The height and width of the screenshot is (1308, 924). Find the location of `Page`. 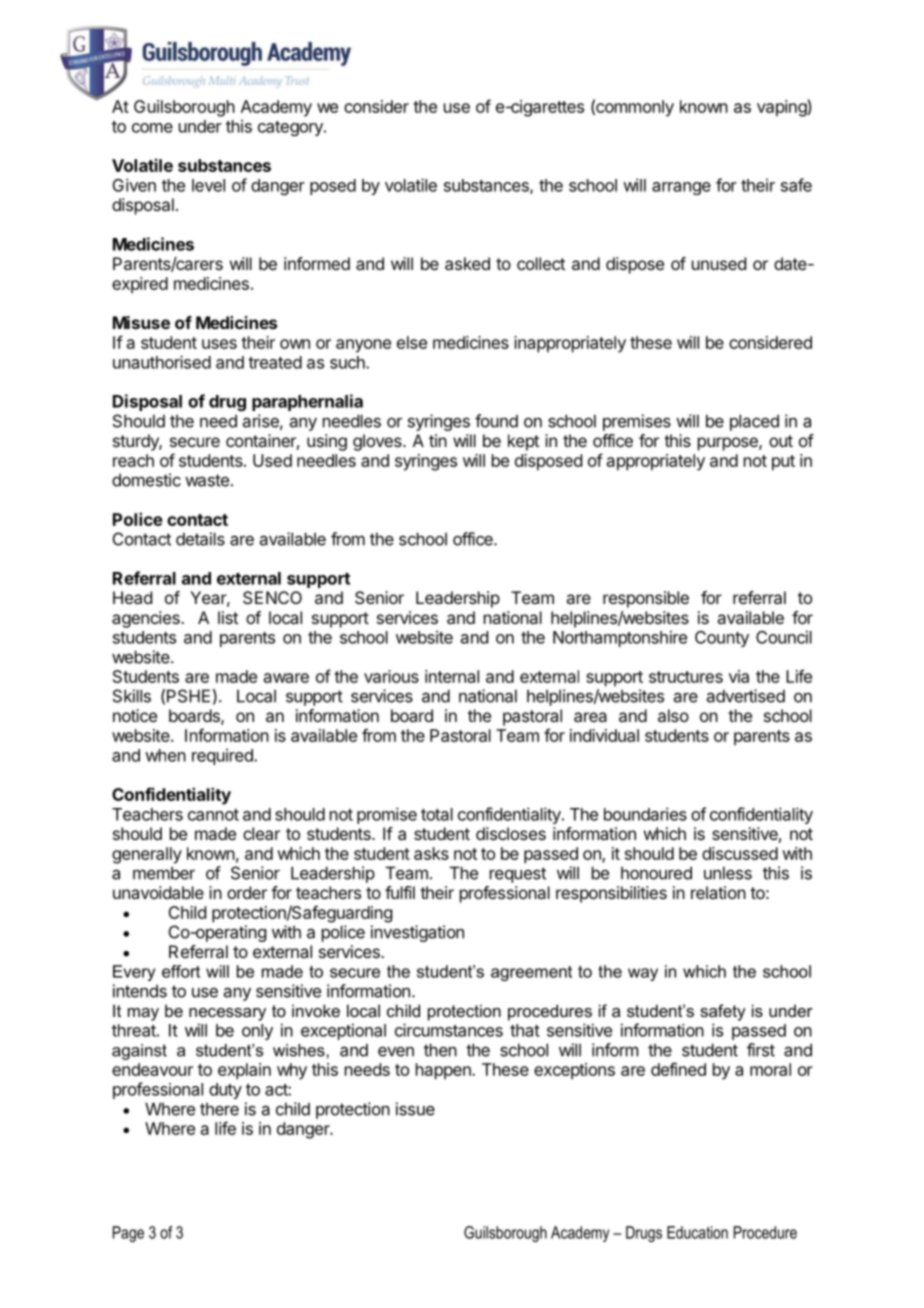

Page is located at coordinates (128, 1234).
